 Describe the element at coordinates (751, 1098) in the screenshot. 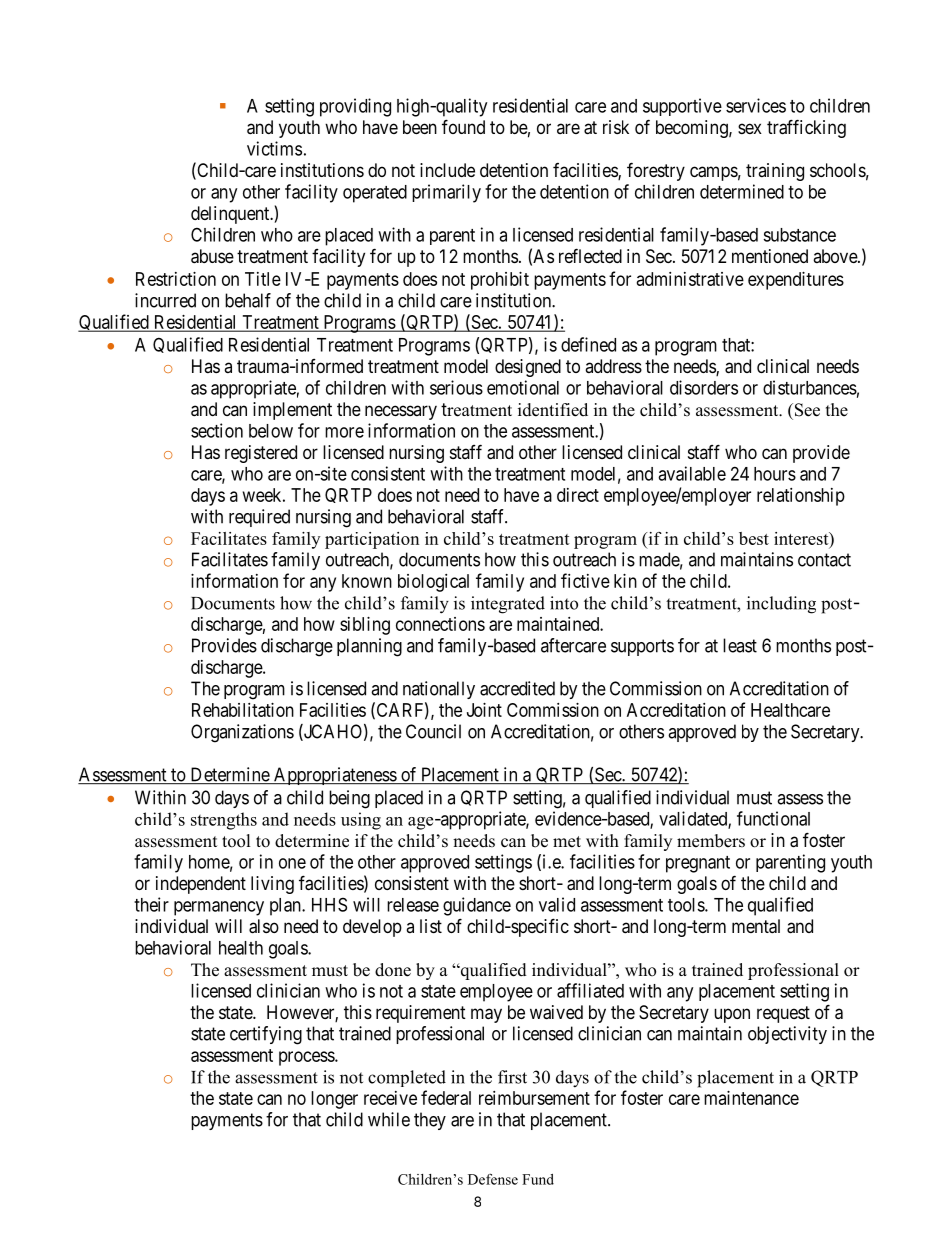

I see `maintenance` at that location.
